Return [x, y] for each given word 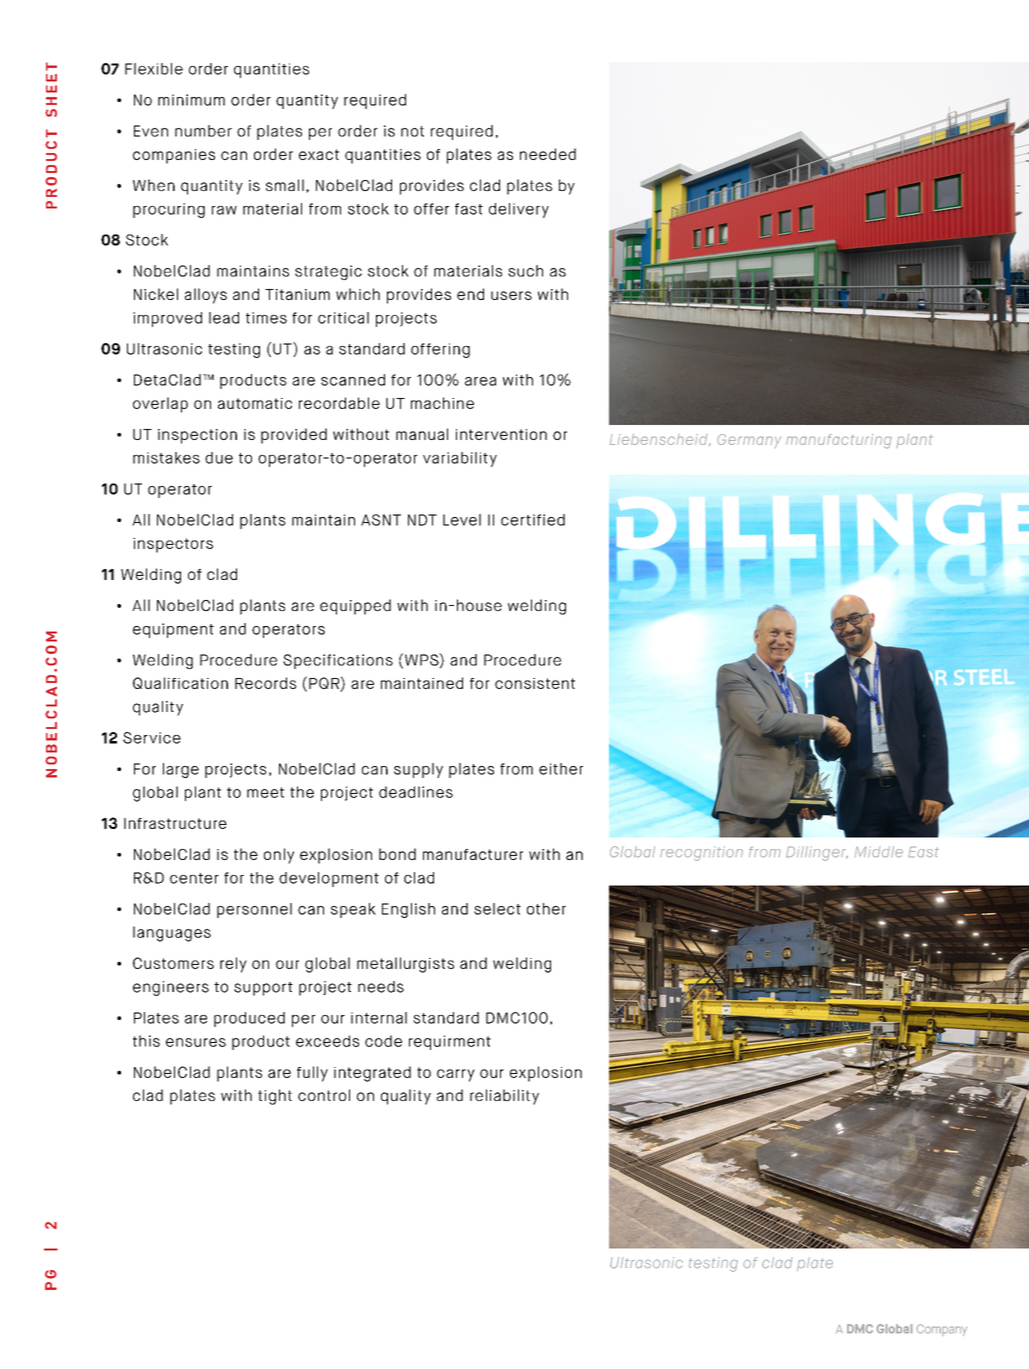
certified [533, 520]
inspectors [173, 545]
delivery [519, 210]
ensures [196, 1042]
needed [548, 154]
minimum [191, 100]
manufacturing [838, 441]
